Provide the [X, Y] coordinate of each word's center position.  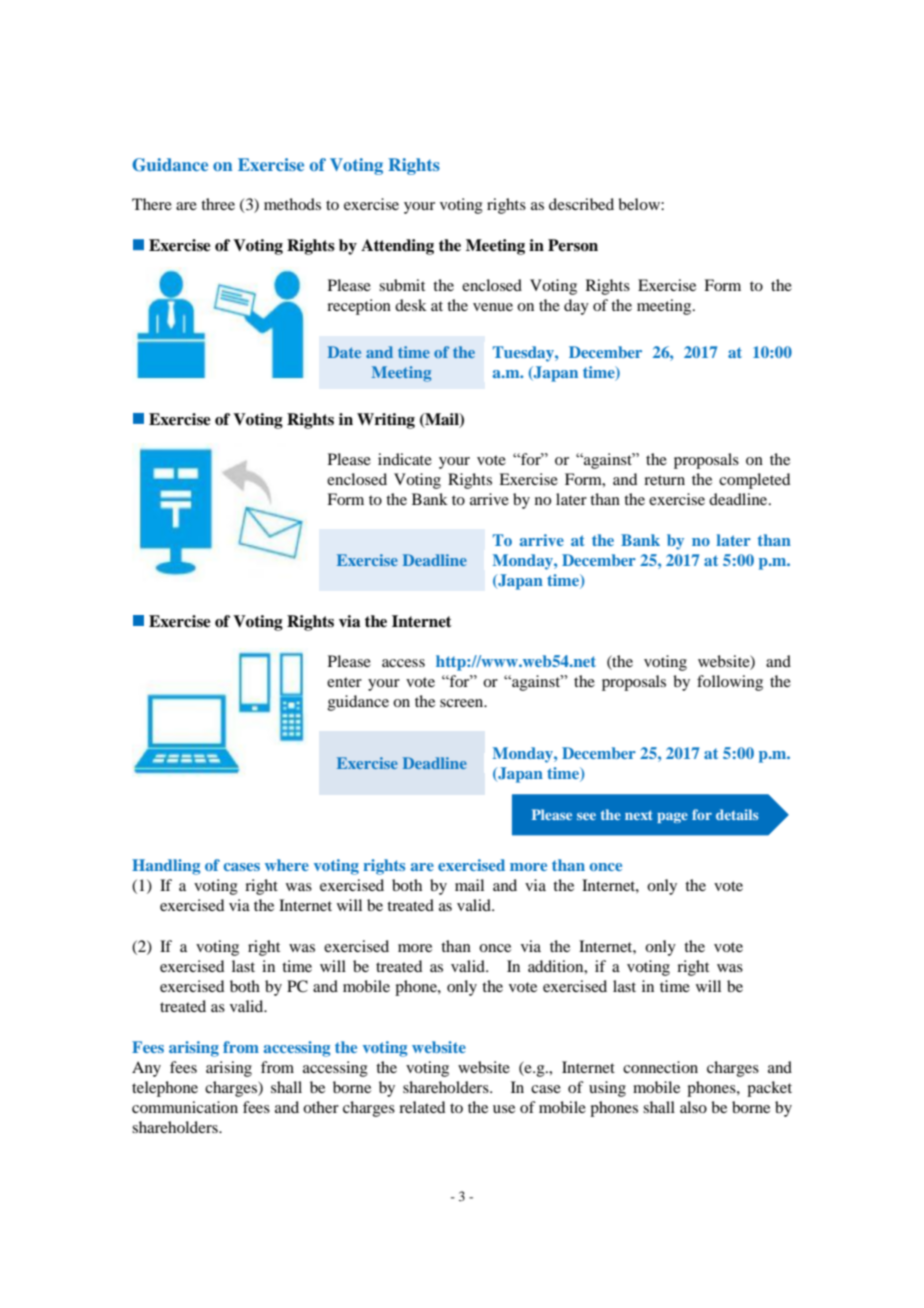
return [664, 480]
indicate [405, 459]
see [586, 816]
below [640, 204]
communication [185, 1107]
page [672, 818]
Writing [386, 421]
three [218, 204]
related [422, 1107]
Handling [166, 867]
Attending [397, 247]
